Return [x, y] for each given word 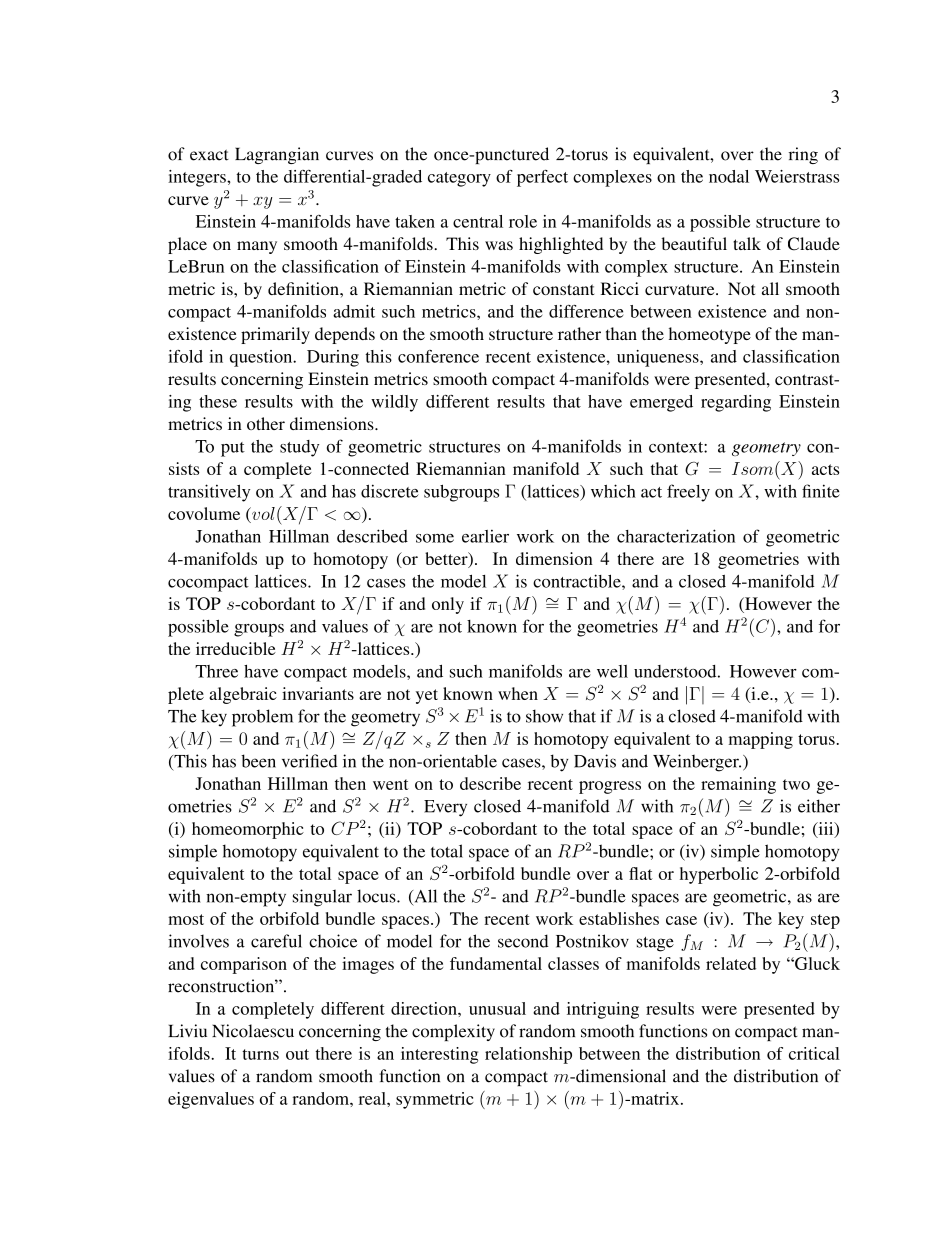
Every [445, 808]
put [233, 449]
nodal [729, 176]
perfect [542, 178]
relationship [528, 1055]
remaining [738, 785]
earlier [485, 536]
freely [688, 493]
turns [260, 1054]
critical [814, 1053]
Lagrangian [277, 155]
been [258, 761]
